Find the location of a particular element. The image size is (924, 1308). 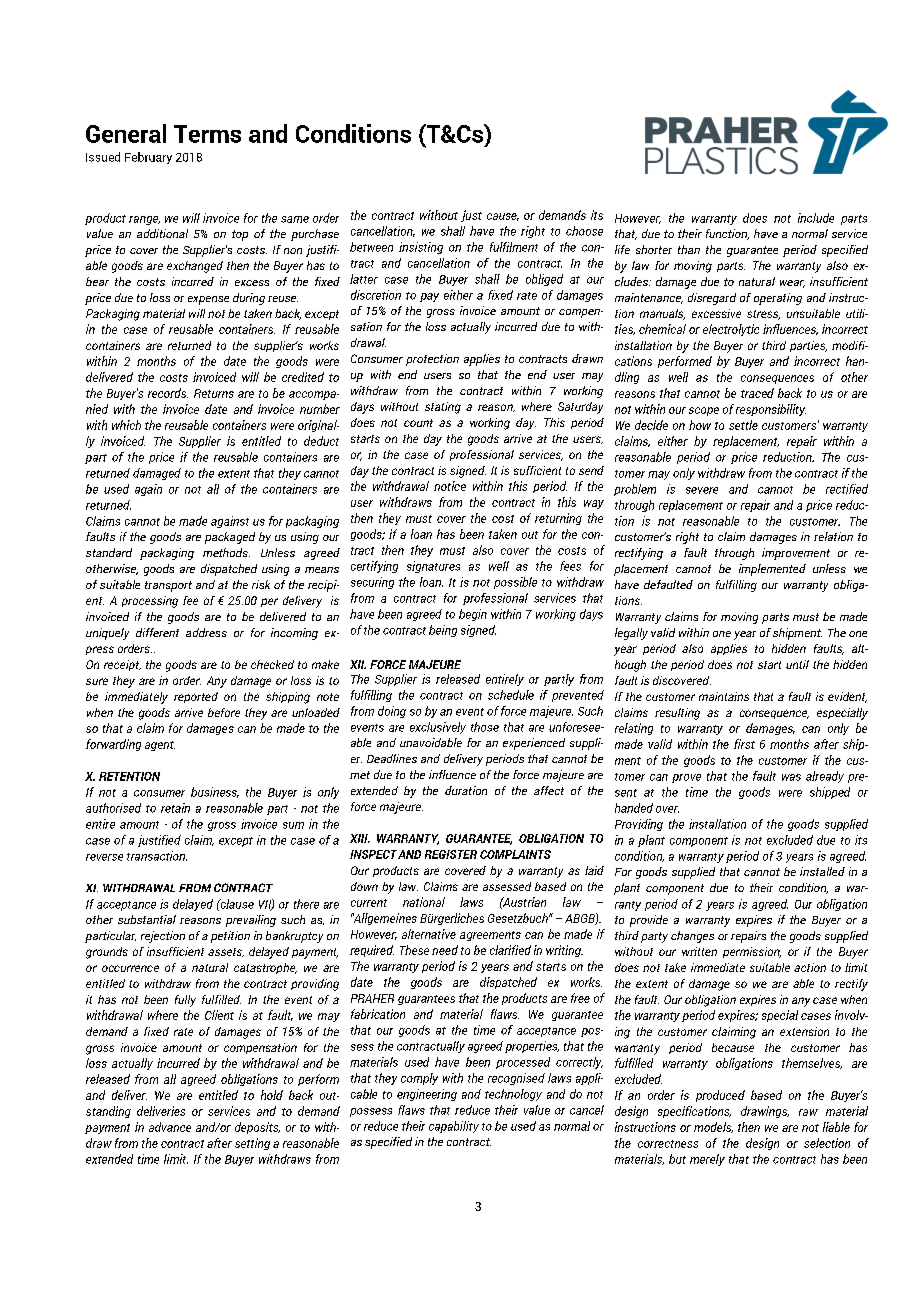

models is located at coordinates (713, 1127).
